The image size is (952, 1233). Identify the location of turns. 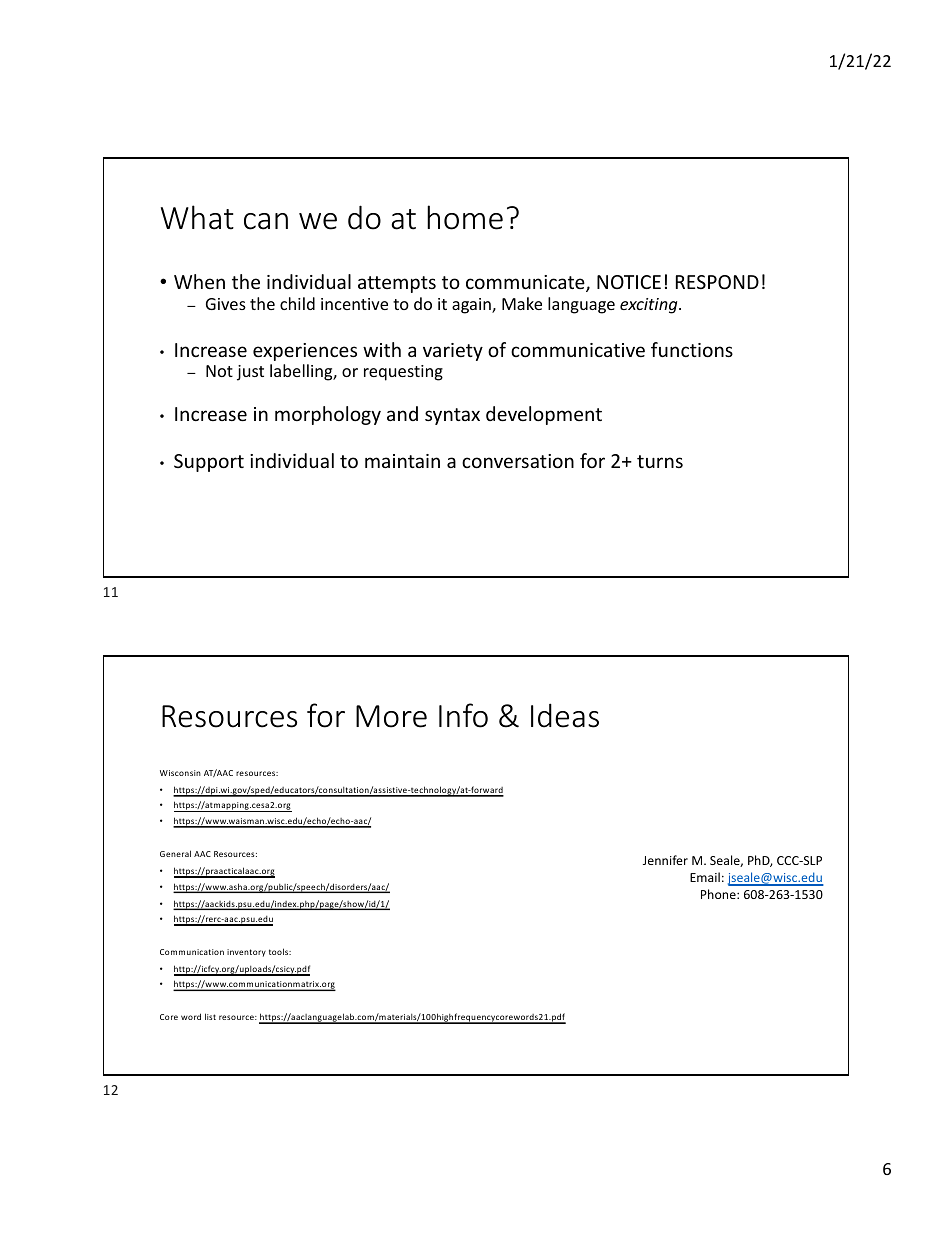
(660, 461).
